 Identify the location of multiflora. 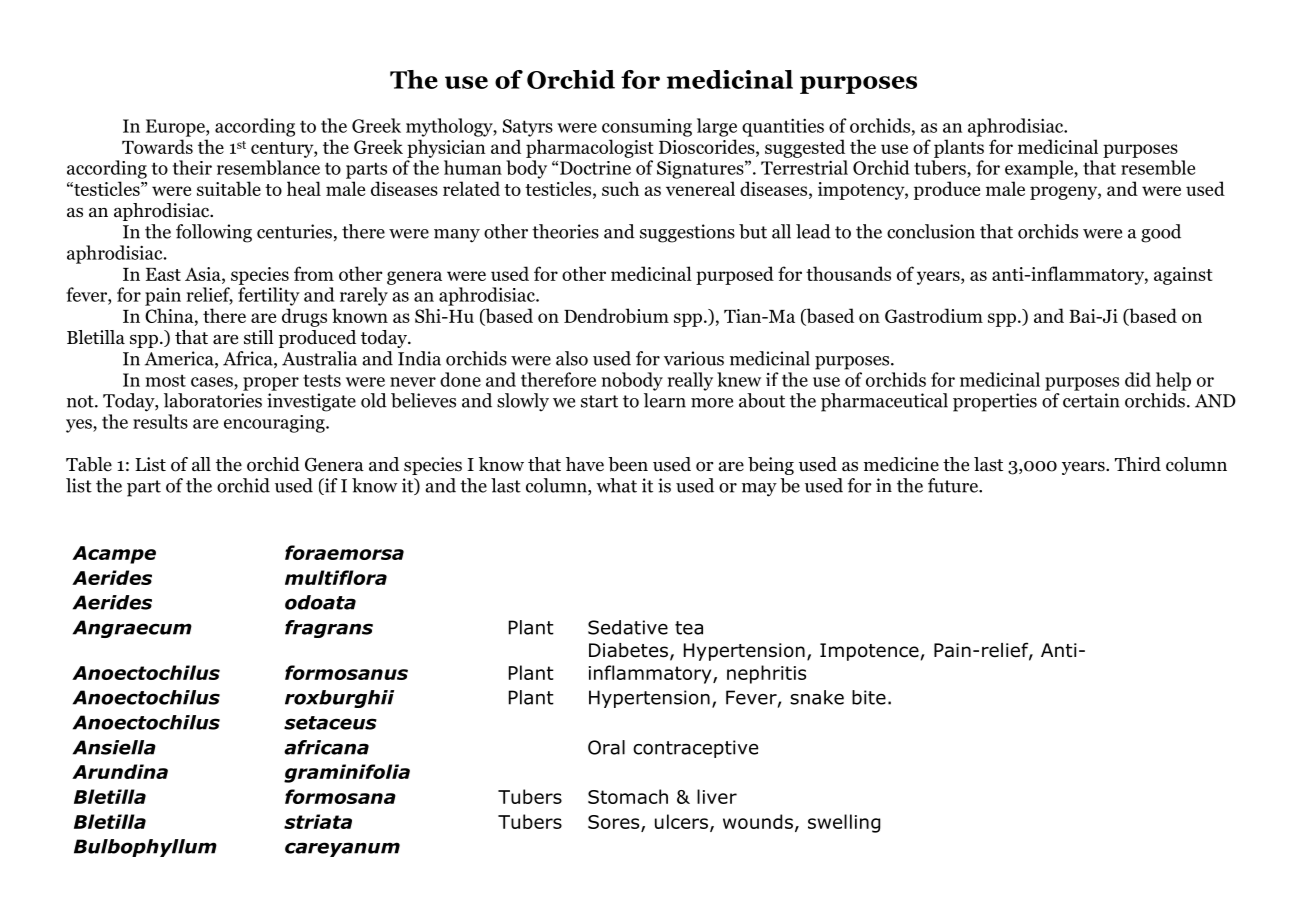
(336, 577).
